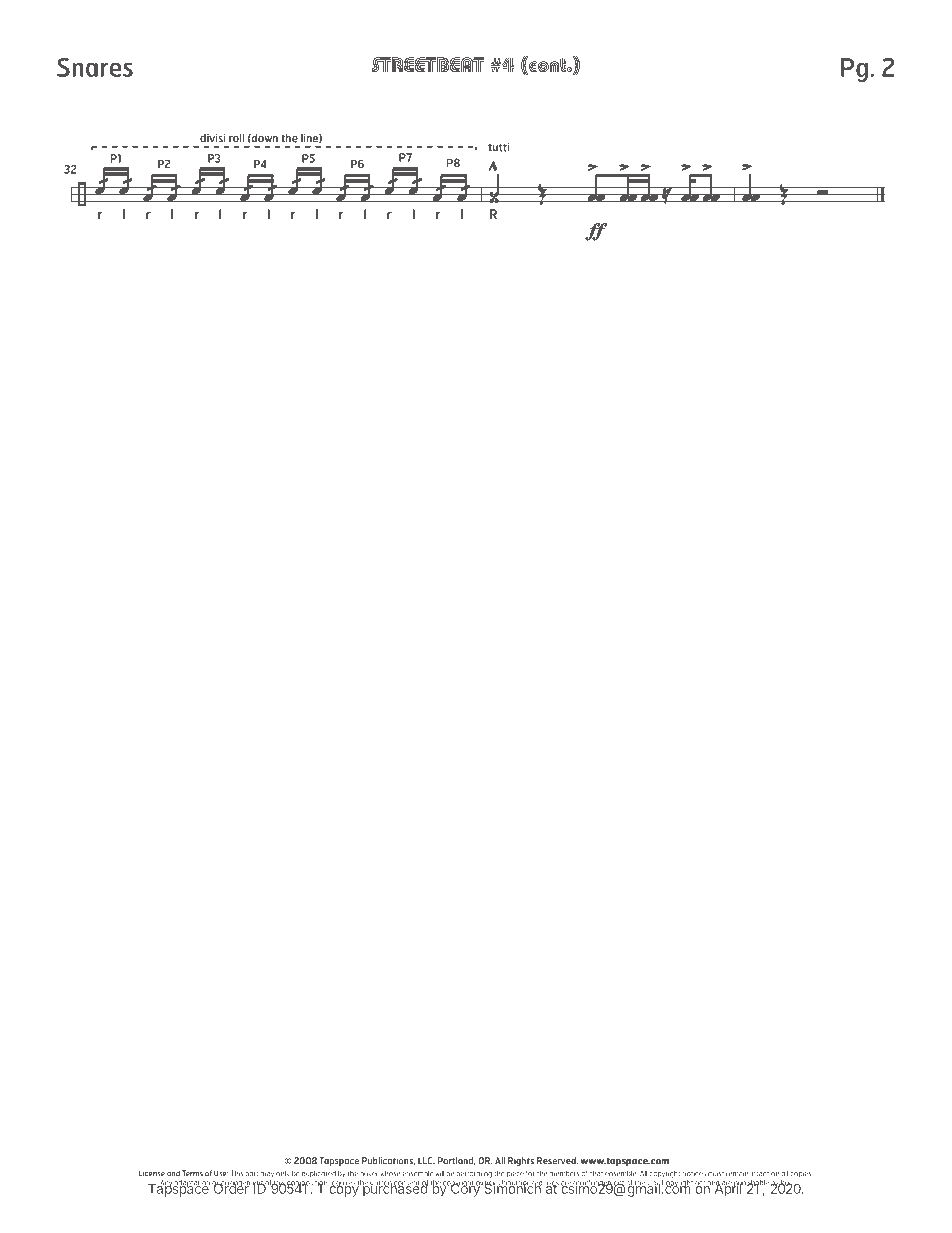 This screenshot has height=1233, width=952. What do you see at coordinates (95, 67) in the screenshot?
I see `Snares` at bounding box center [95, 67].
